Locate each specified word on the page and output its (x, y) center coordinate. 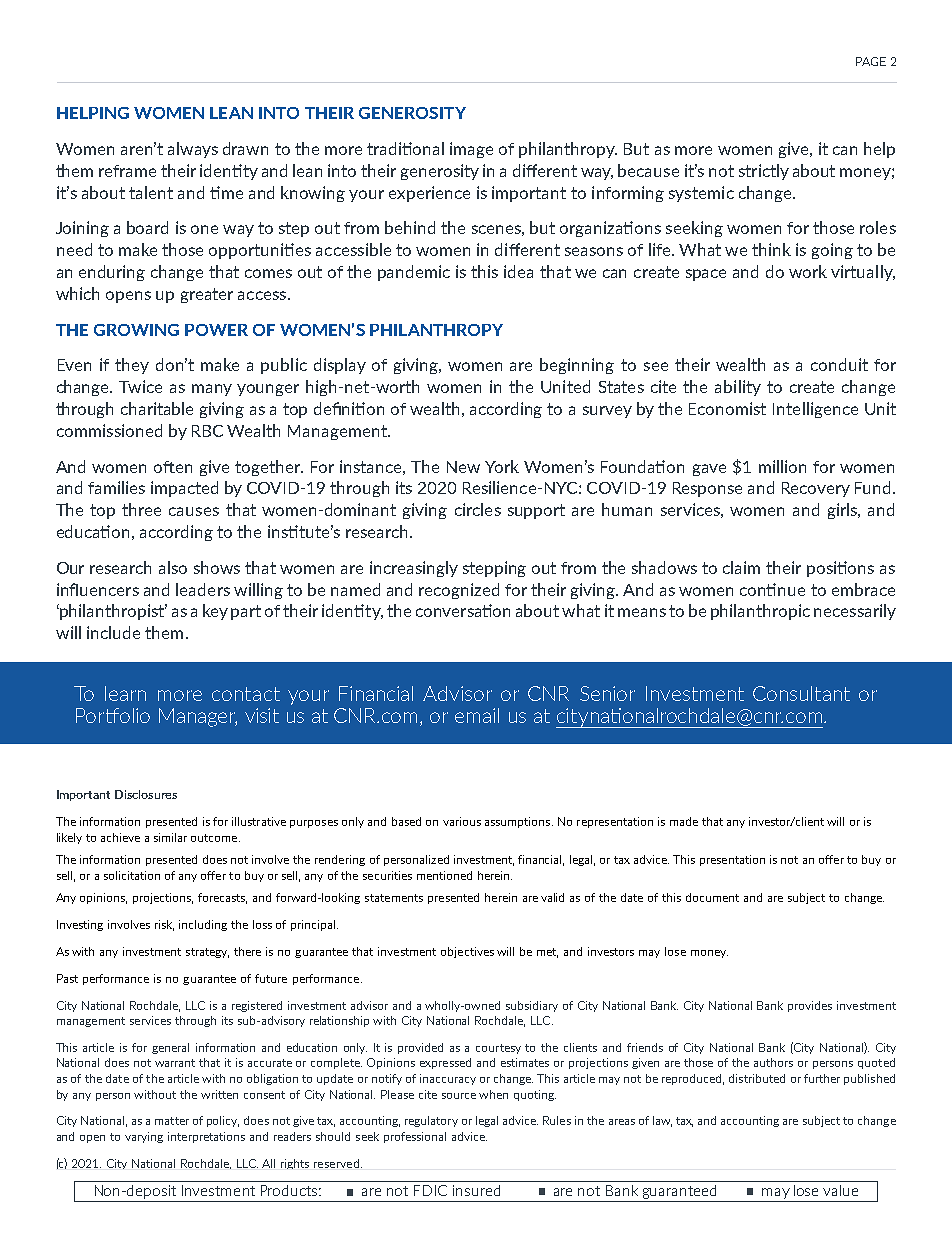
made (684, 821)
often (173, 467)
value (840, 1190)
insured (476, 1190)
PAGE (871, 61)
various (462, 821)
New (463, 467)
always (193, 150)
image (471, 150)
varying (144, 1137)
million (782, 466)
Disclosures (146, 794)
